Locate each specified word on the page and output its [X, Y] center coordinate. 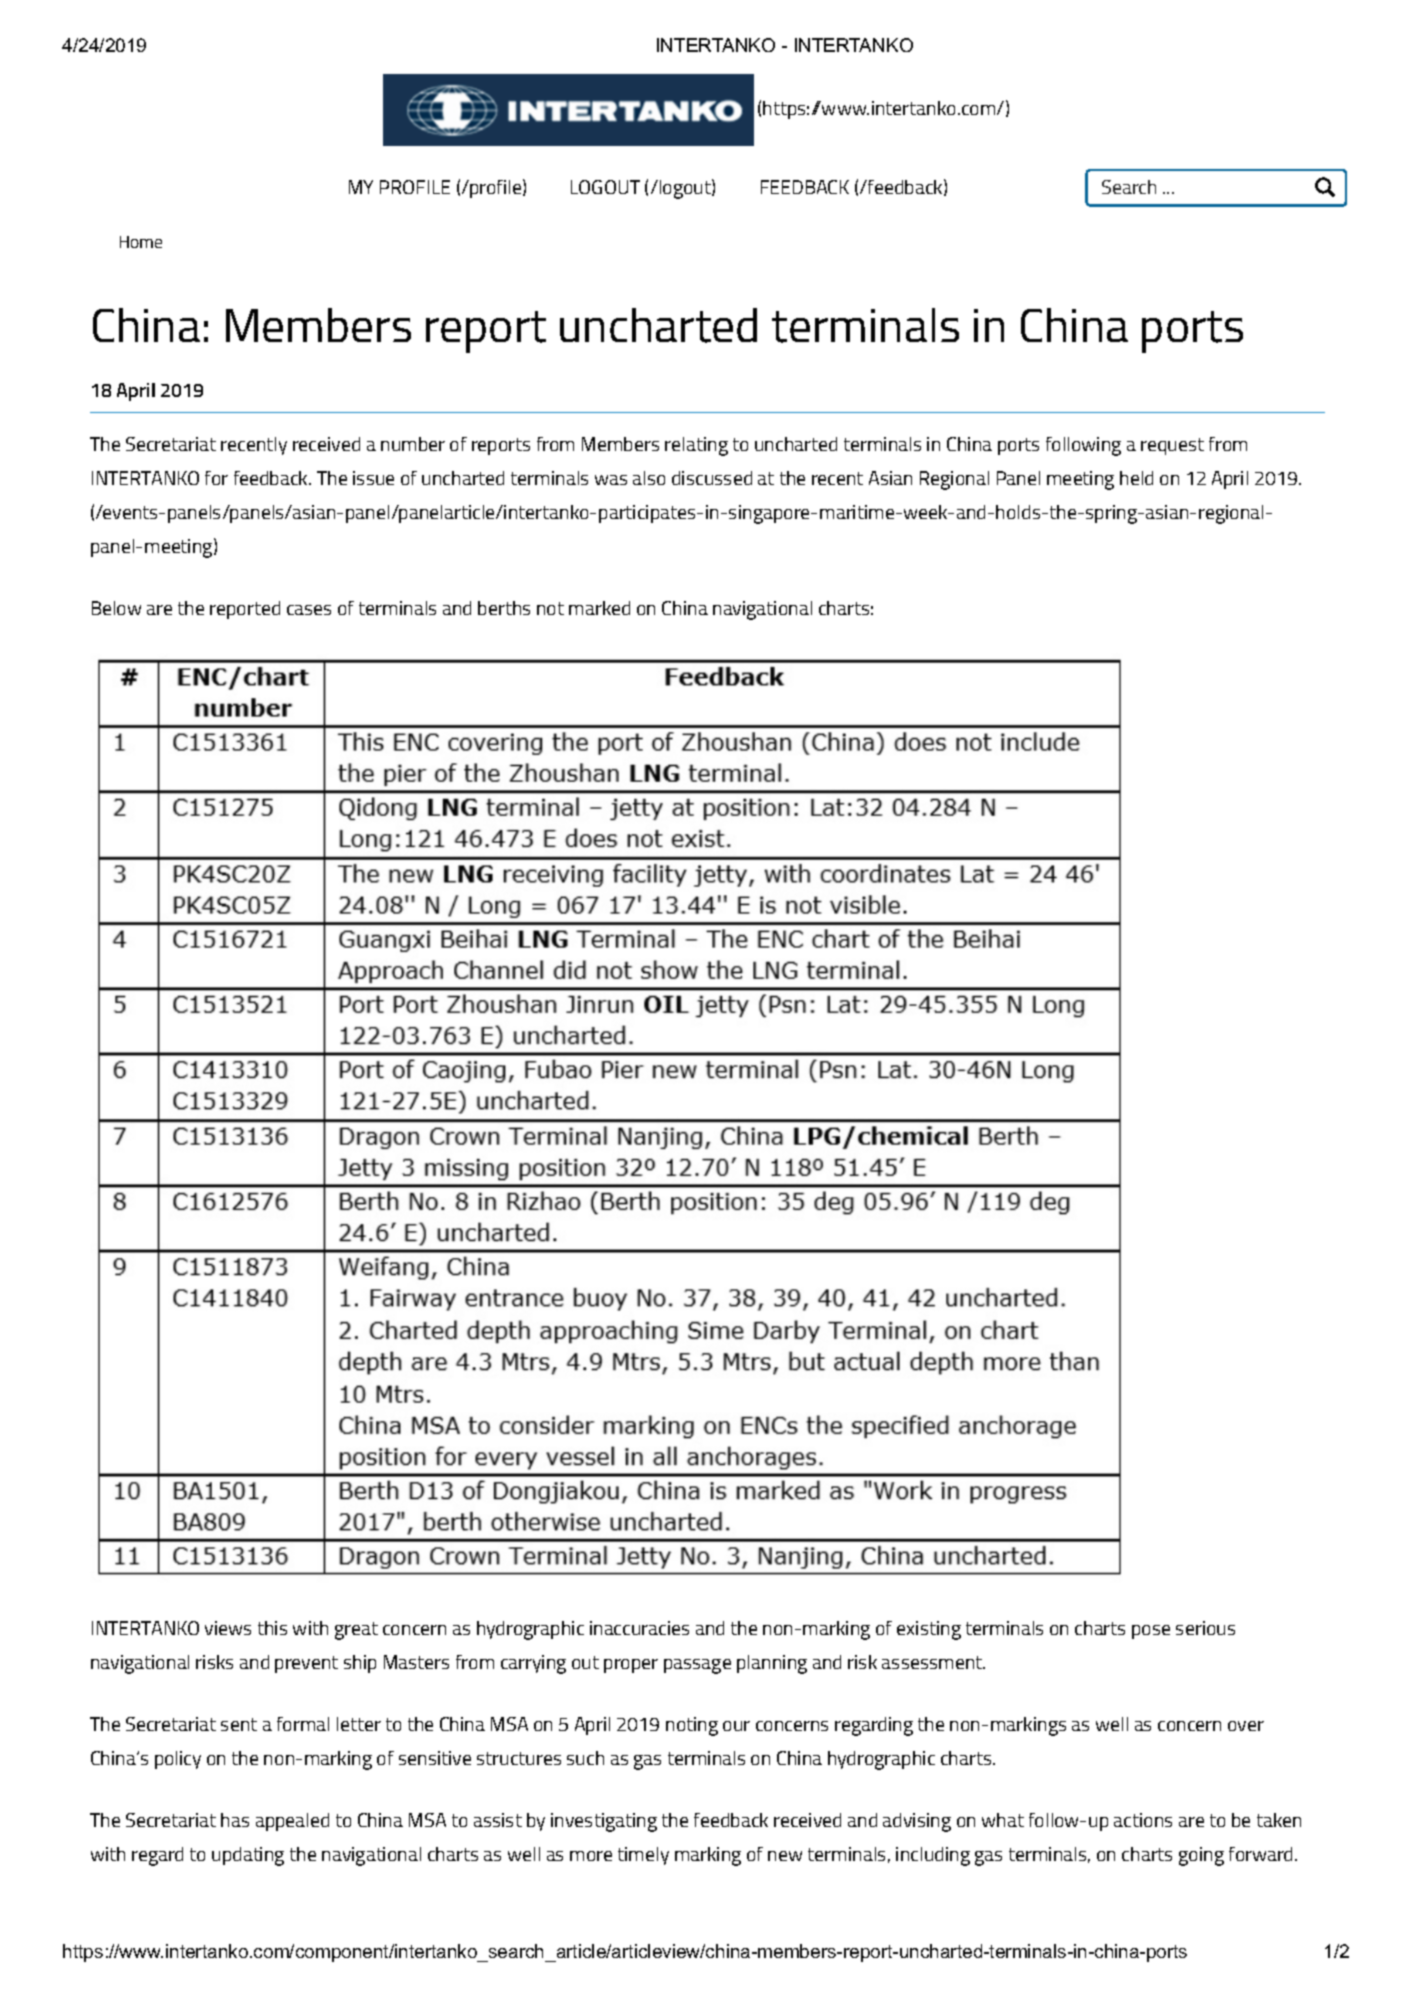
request [1172, 446]
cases [309, 610]
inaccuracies [639, 1628]
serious [1205, 1628]
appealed [292, 1822]
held [1136, 478]
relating [696, 446]
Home [141, 242]
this [272, 1628]
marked [599, 608]
